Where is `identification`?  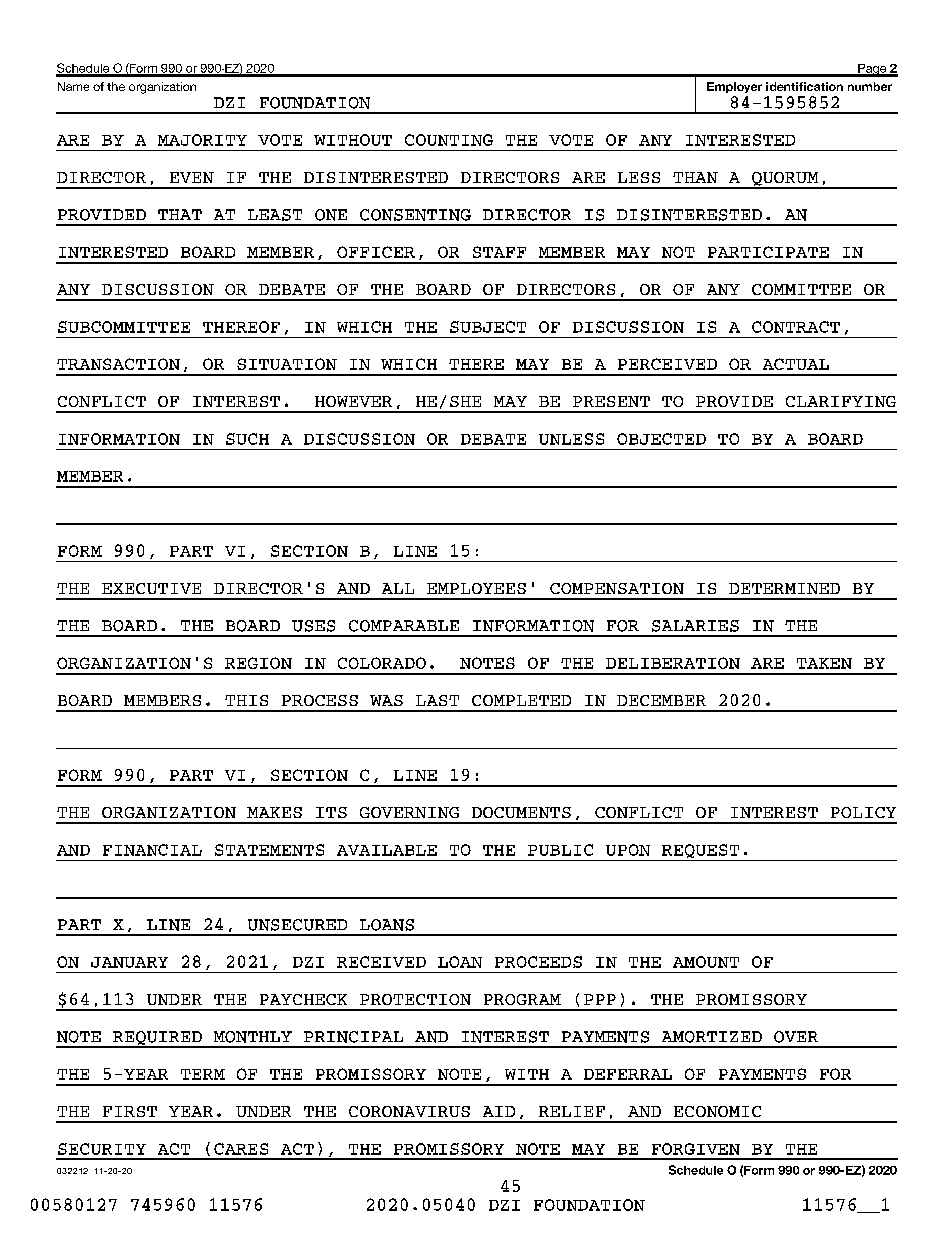 identification is located at coordinates (804, 86).
